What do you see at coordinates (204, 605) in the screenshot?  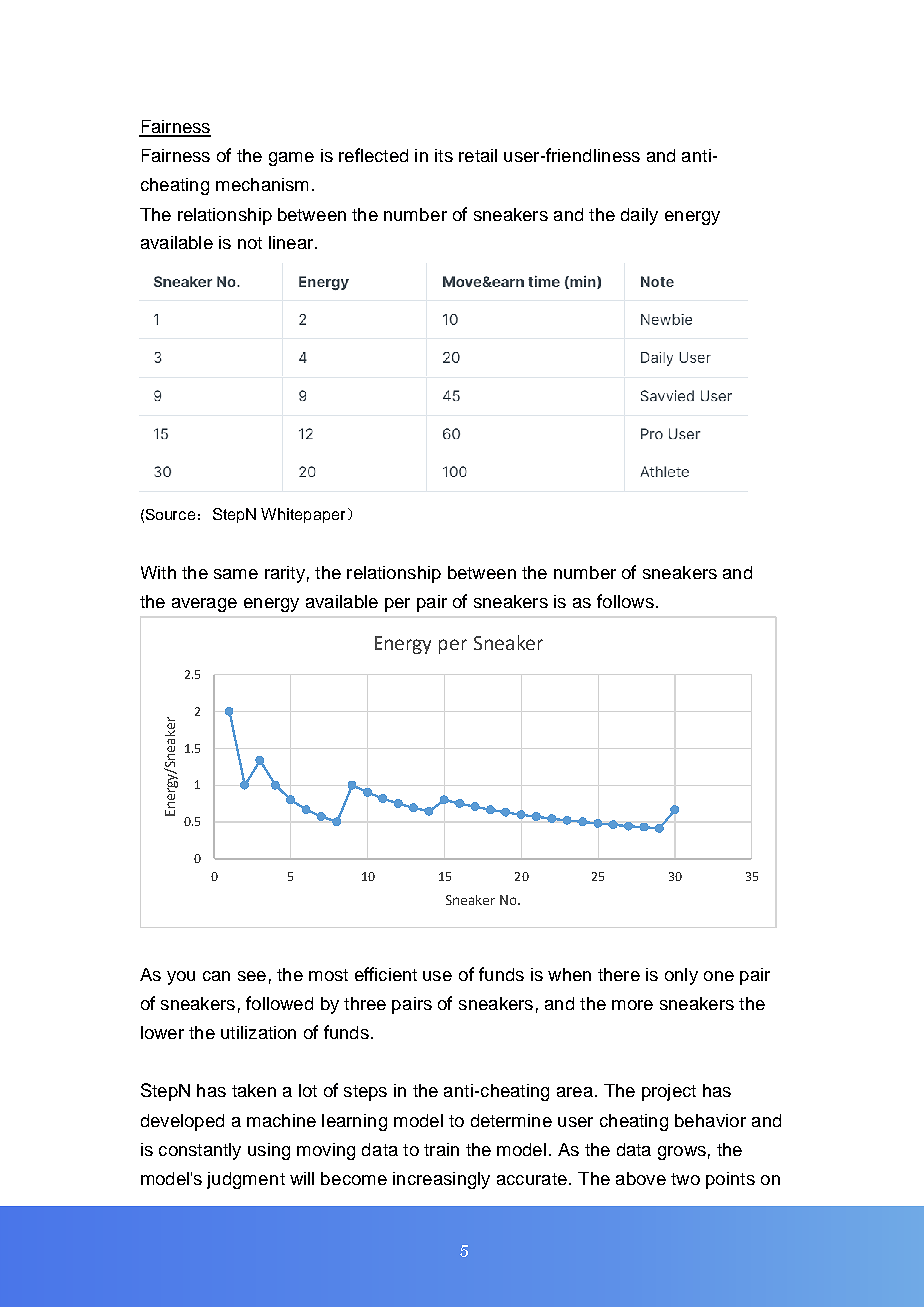 I see `average` at bounding box center [204, 605].
